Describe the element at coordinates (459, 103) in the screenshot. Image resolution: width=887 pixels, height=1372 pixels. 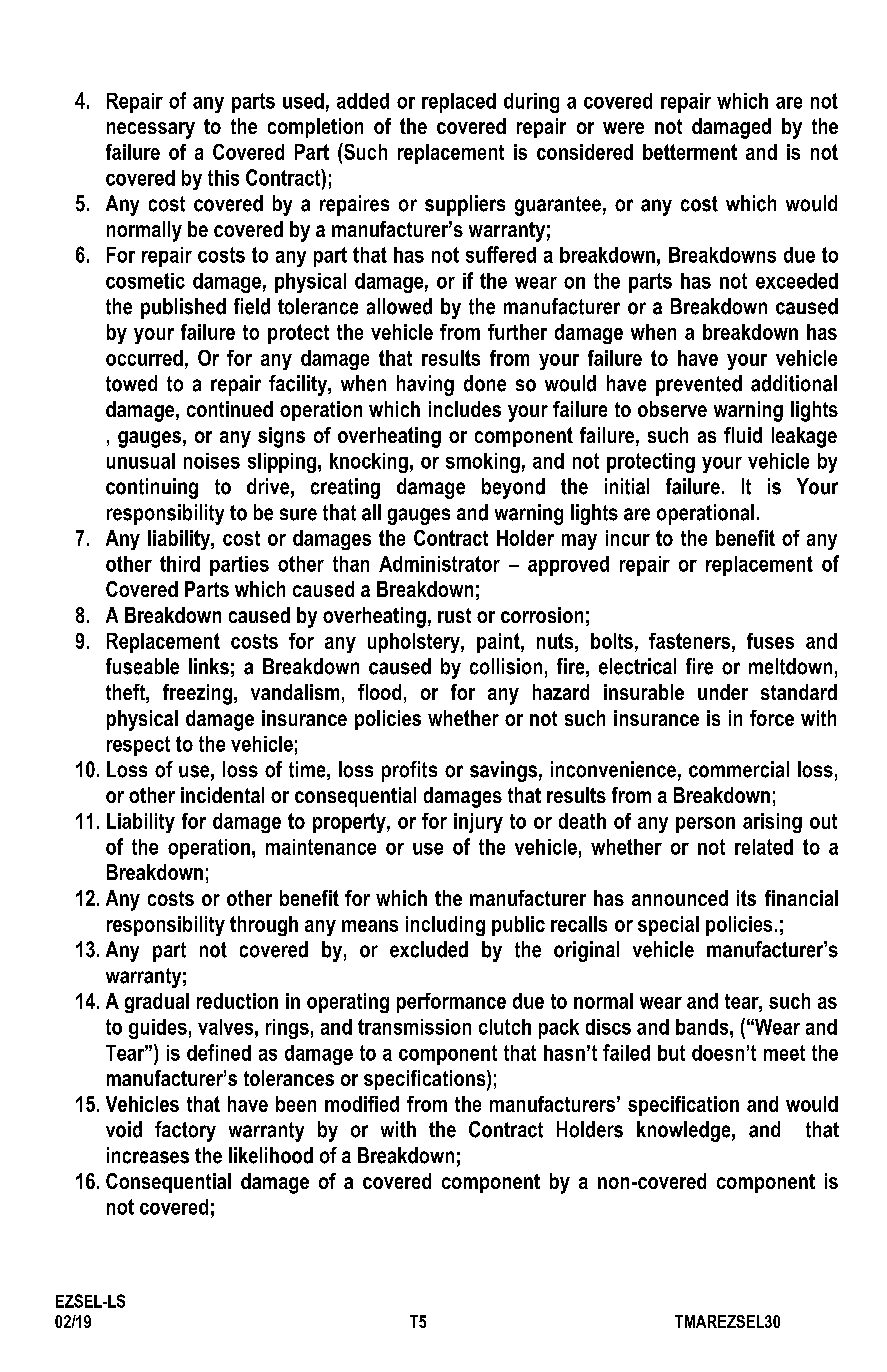
I see `replaced` at that location.
